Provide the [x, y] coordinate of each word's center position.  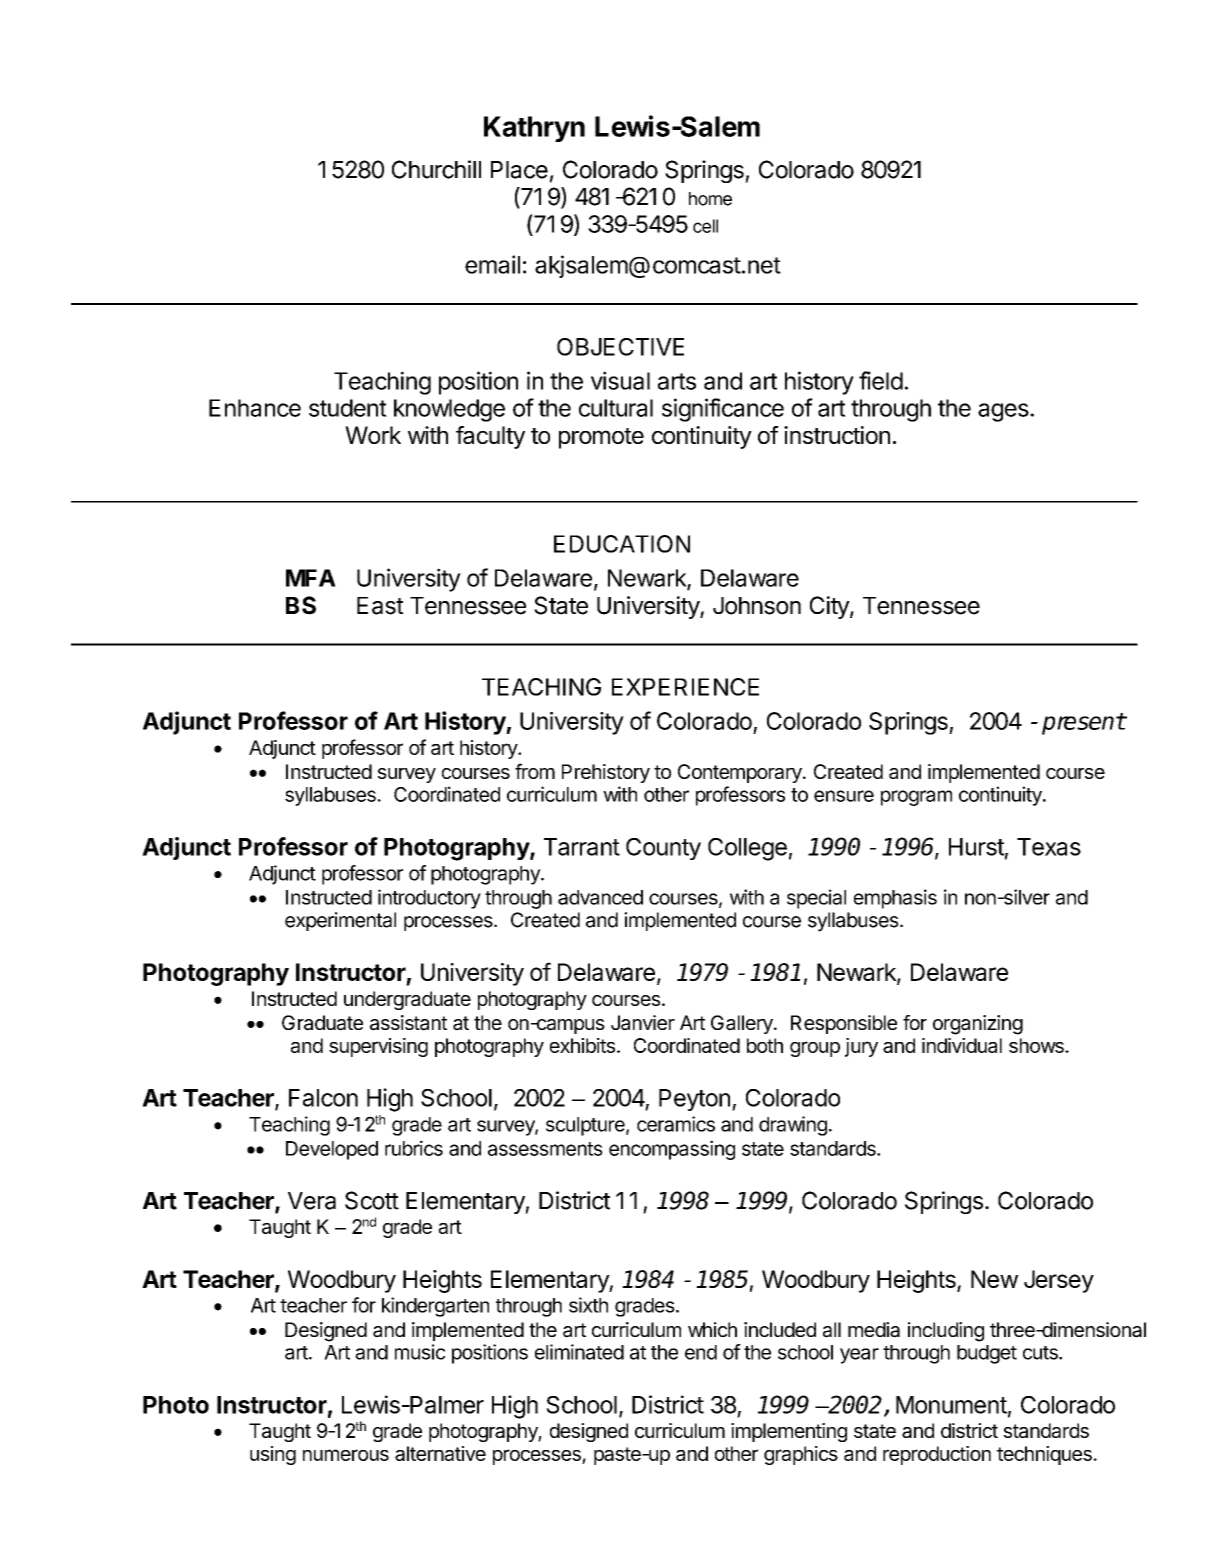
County [663, 849]
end [701, 1352]
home [710, 199]
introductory [429, 899]
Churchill [436, 169]
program [916, 798]
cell [705, 226]
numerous [346, 1455]
